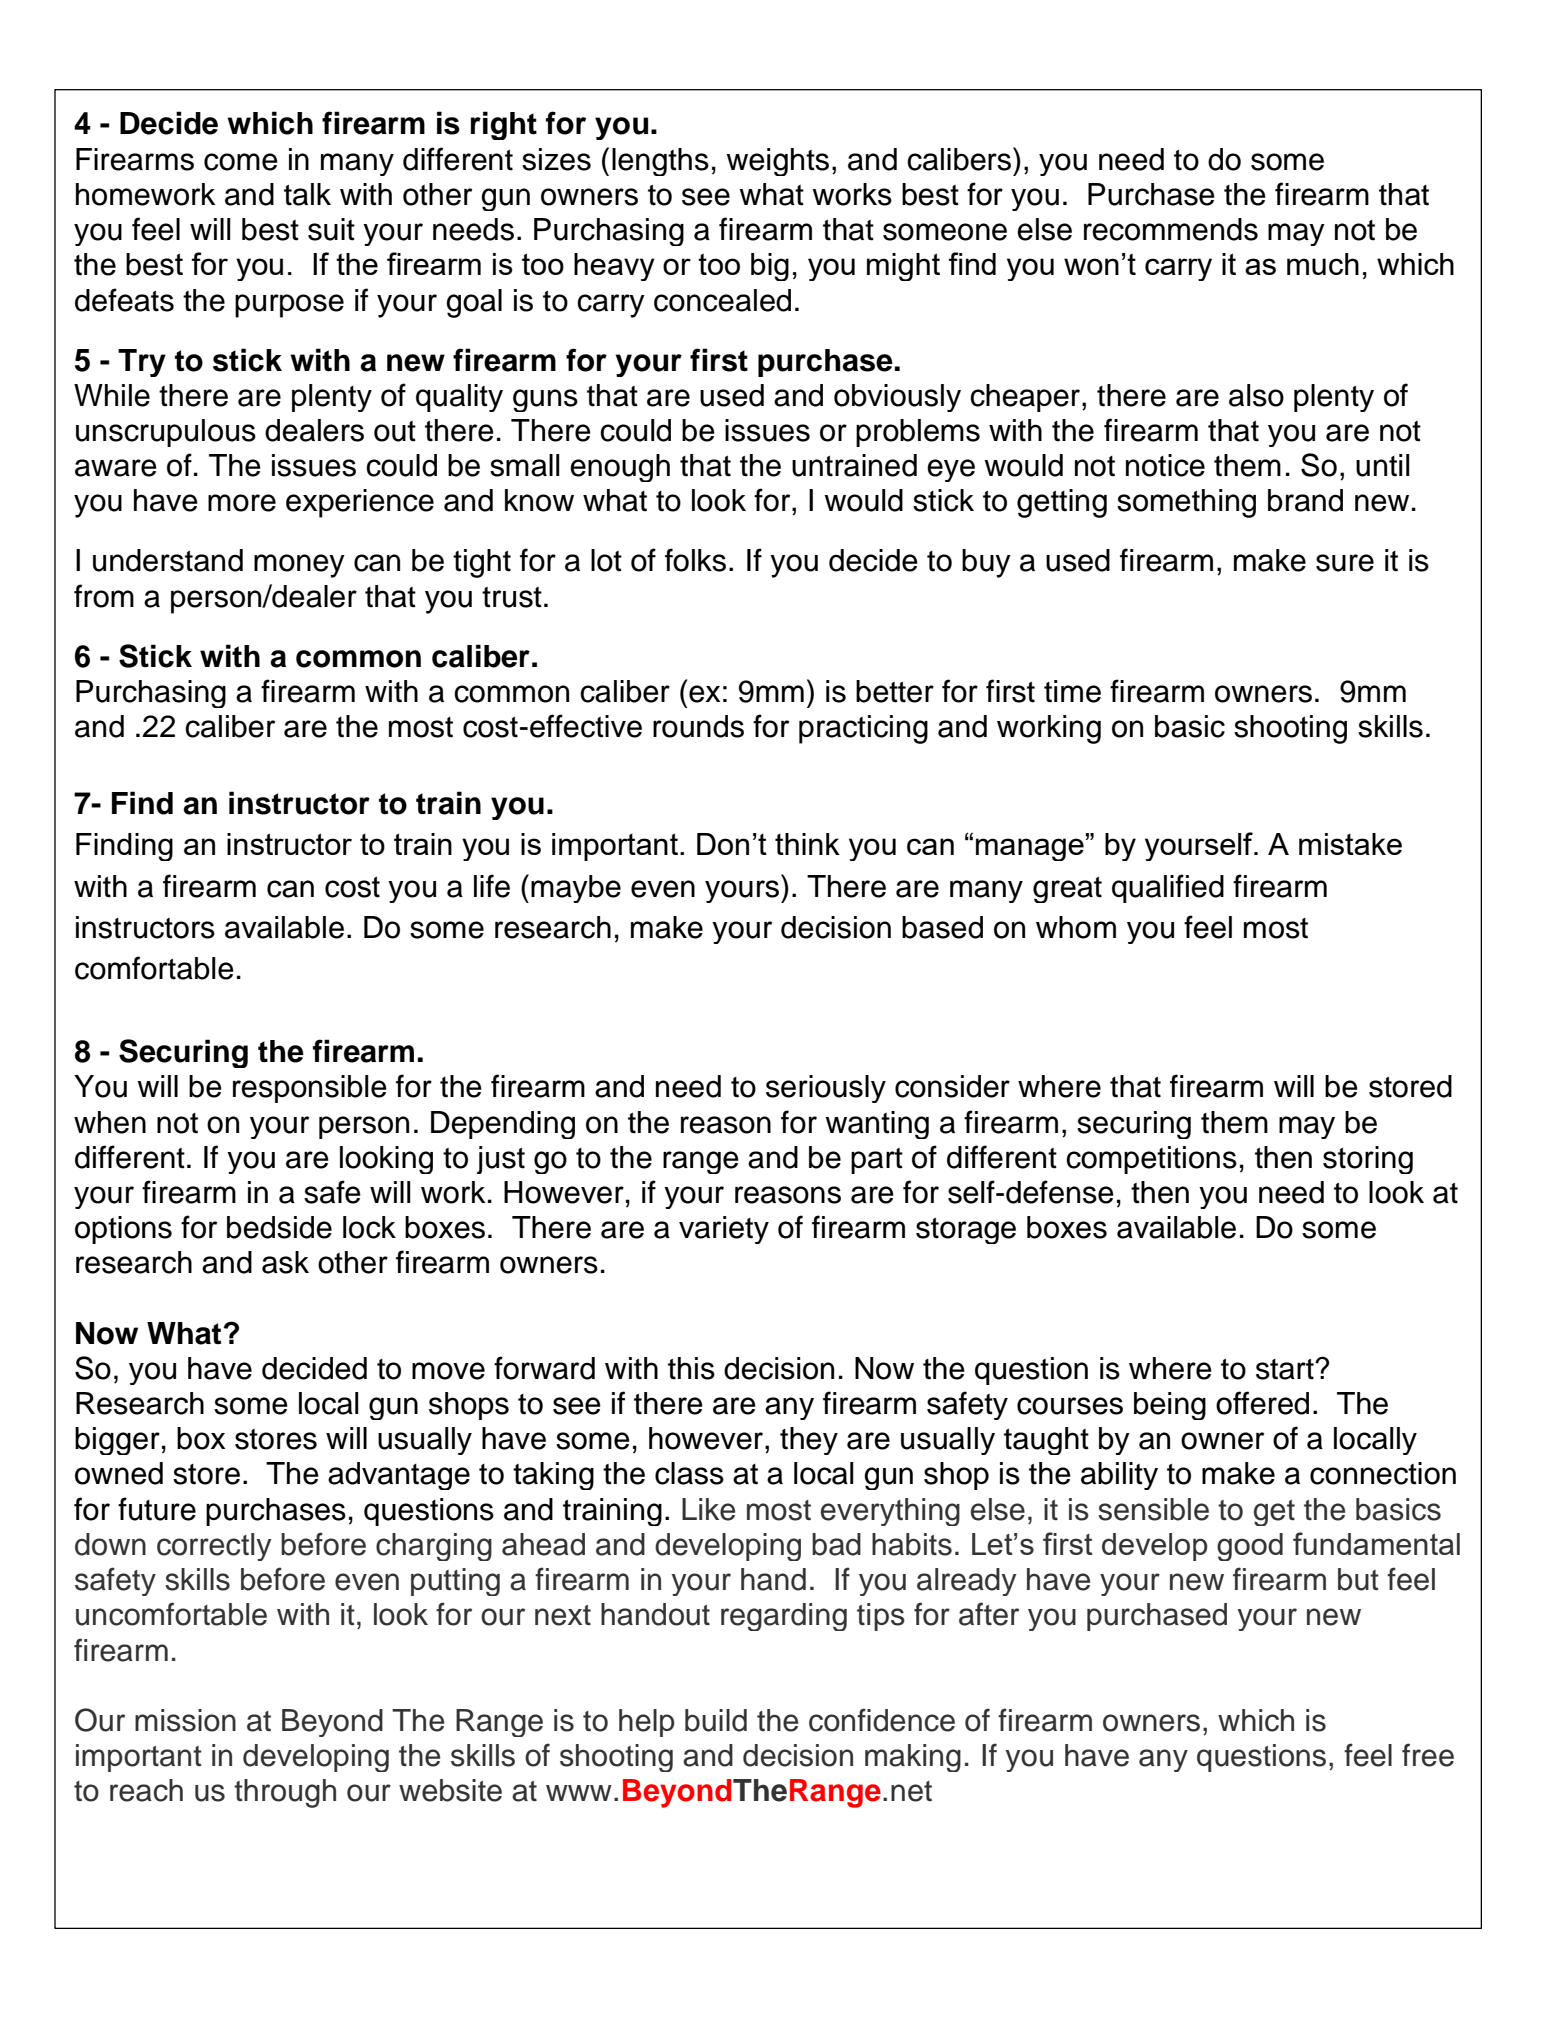 The height and width of the screenshot is (2021, 1562). I want to click on come, so click(241, 162).
